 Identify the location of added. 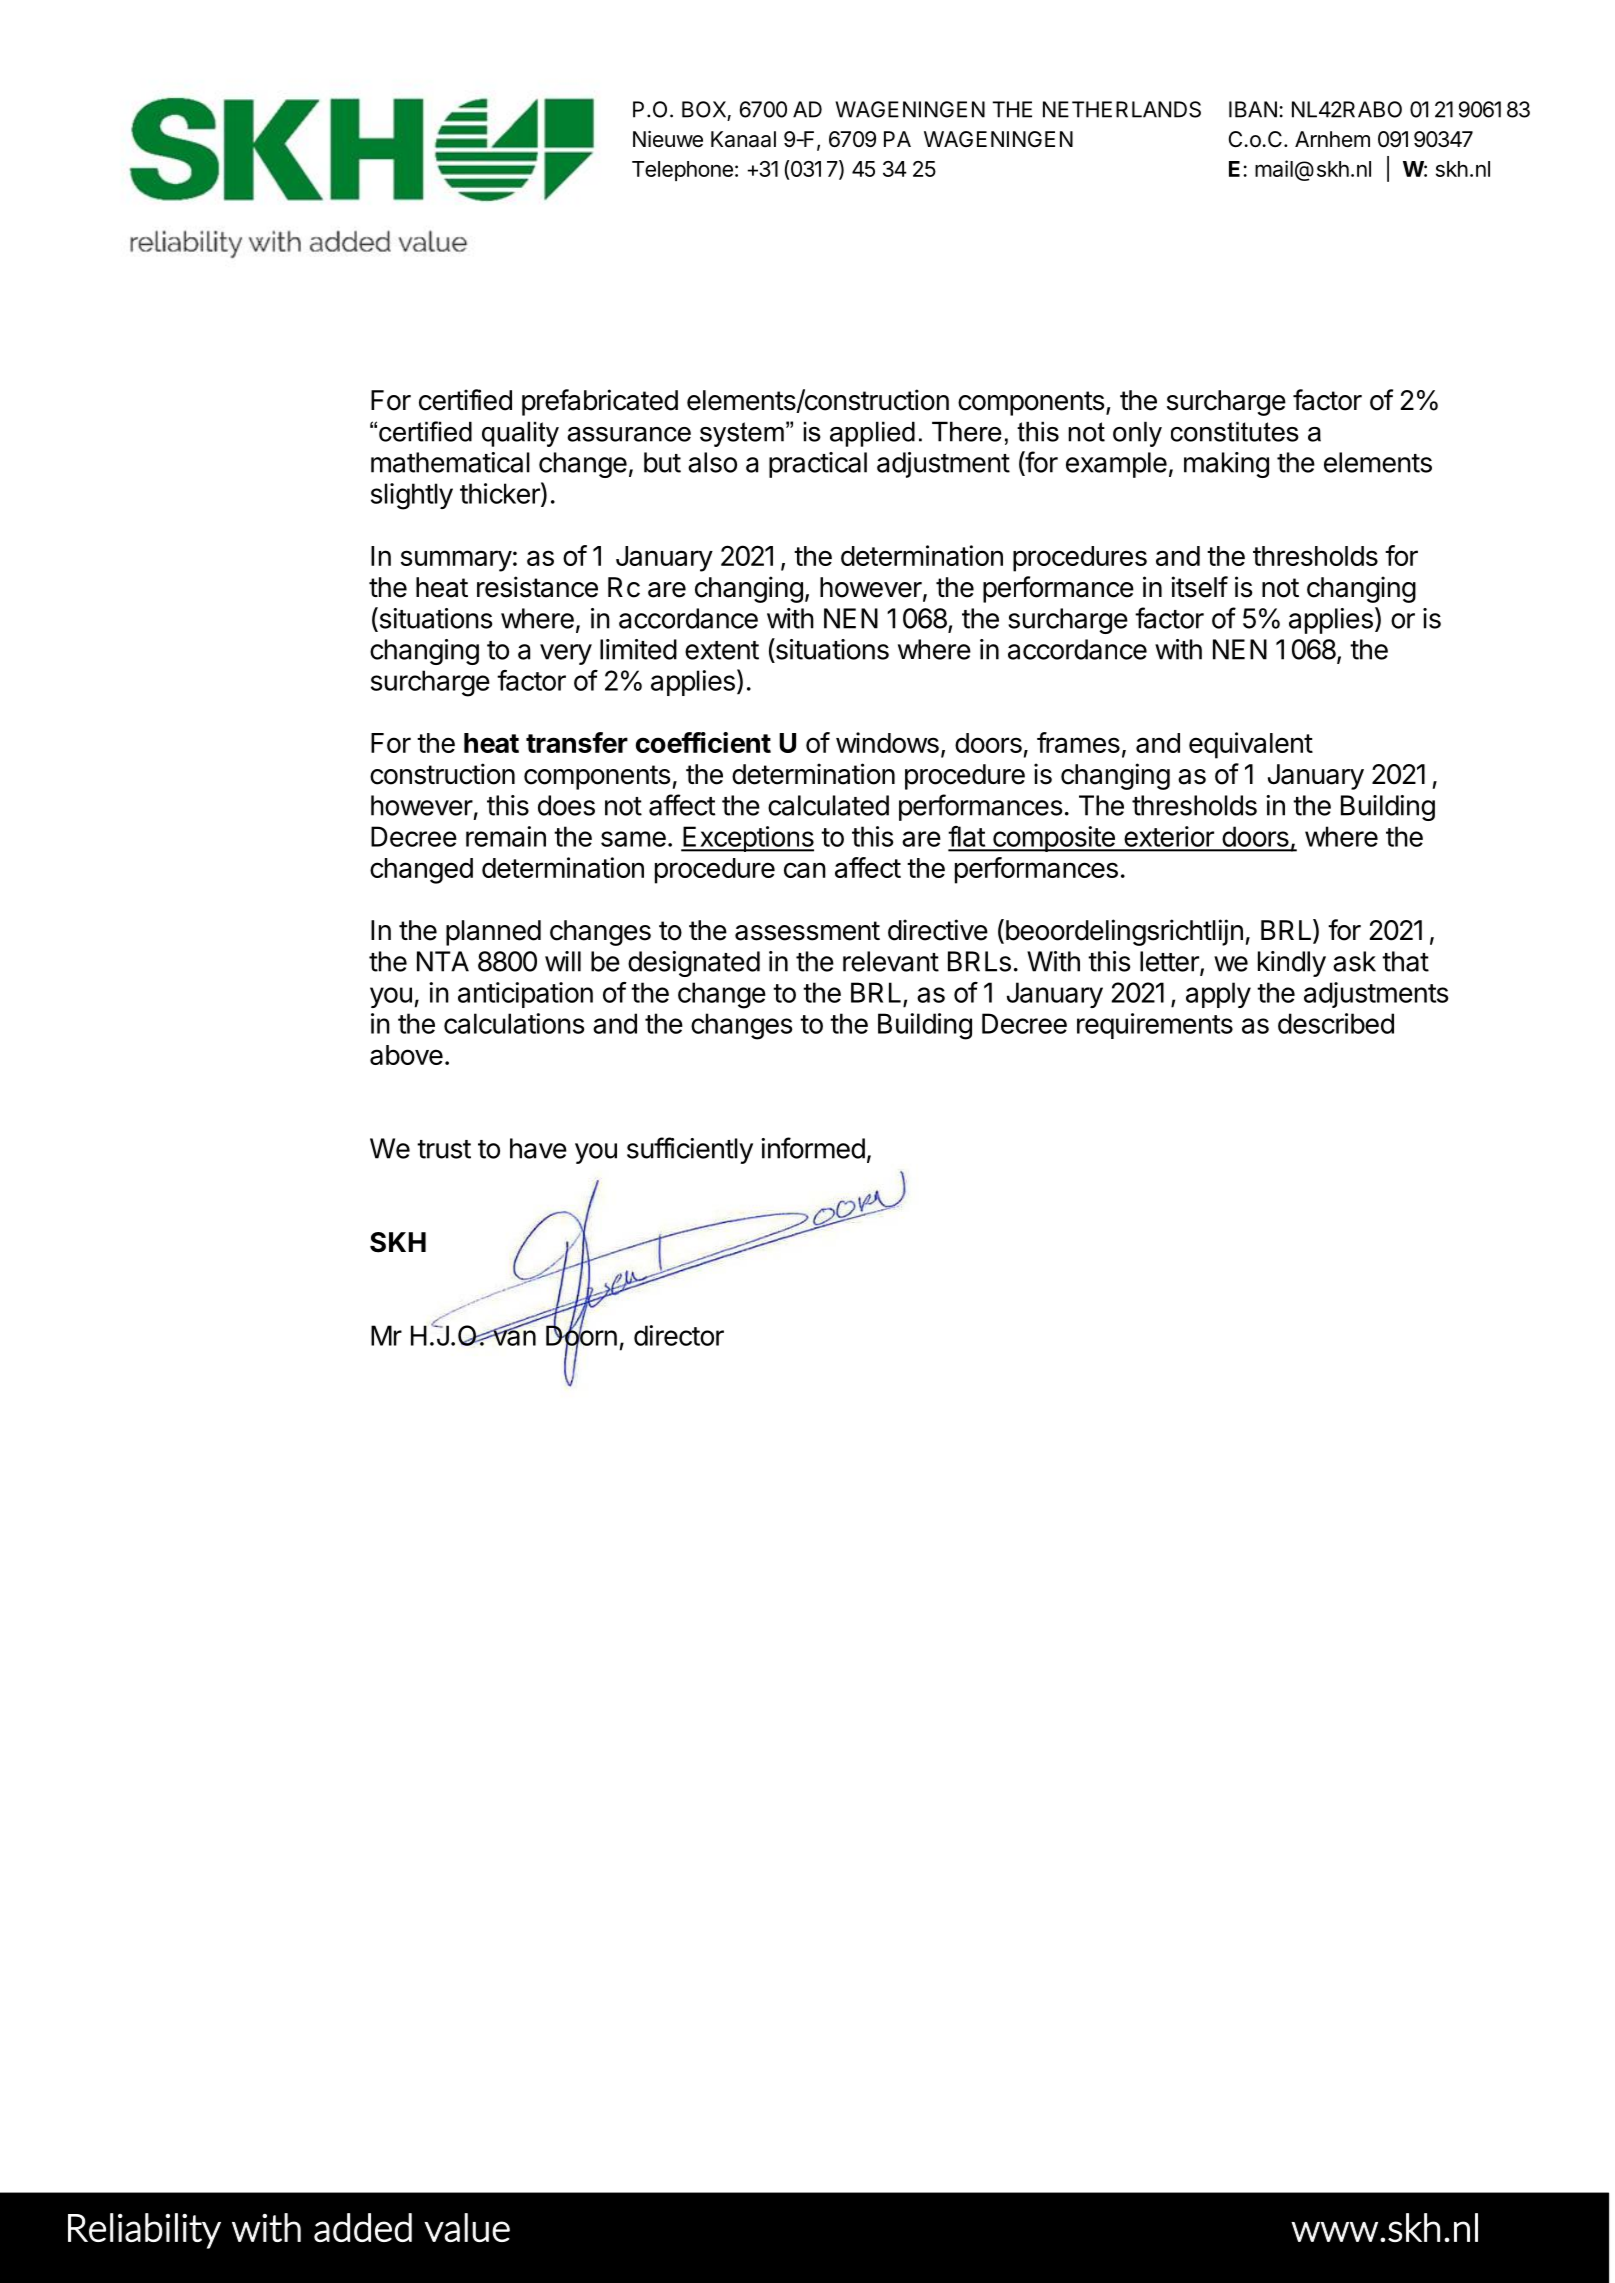
(363, 2227).
